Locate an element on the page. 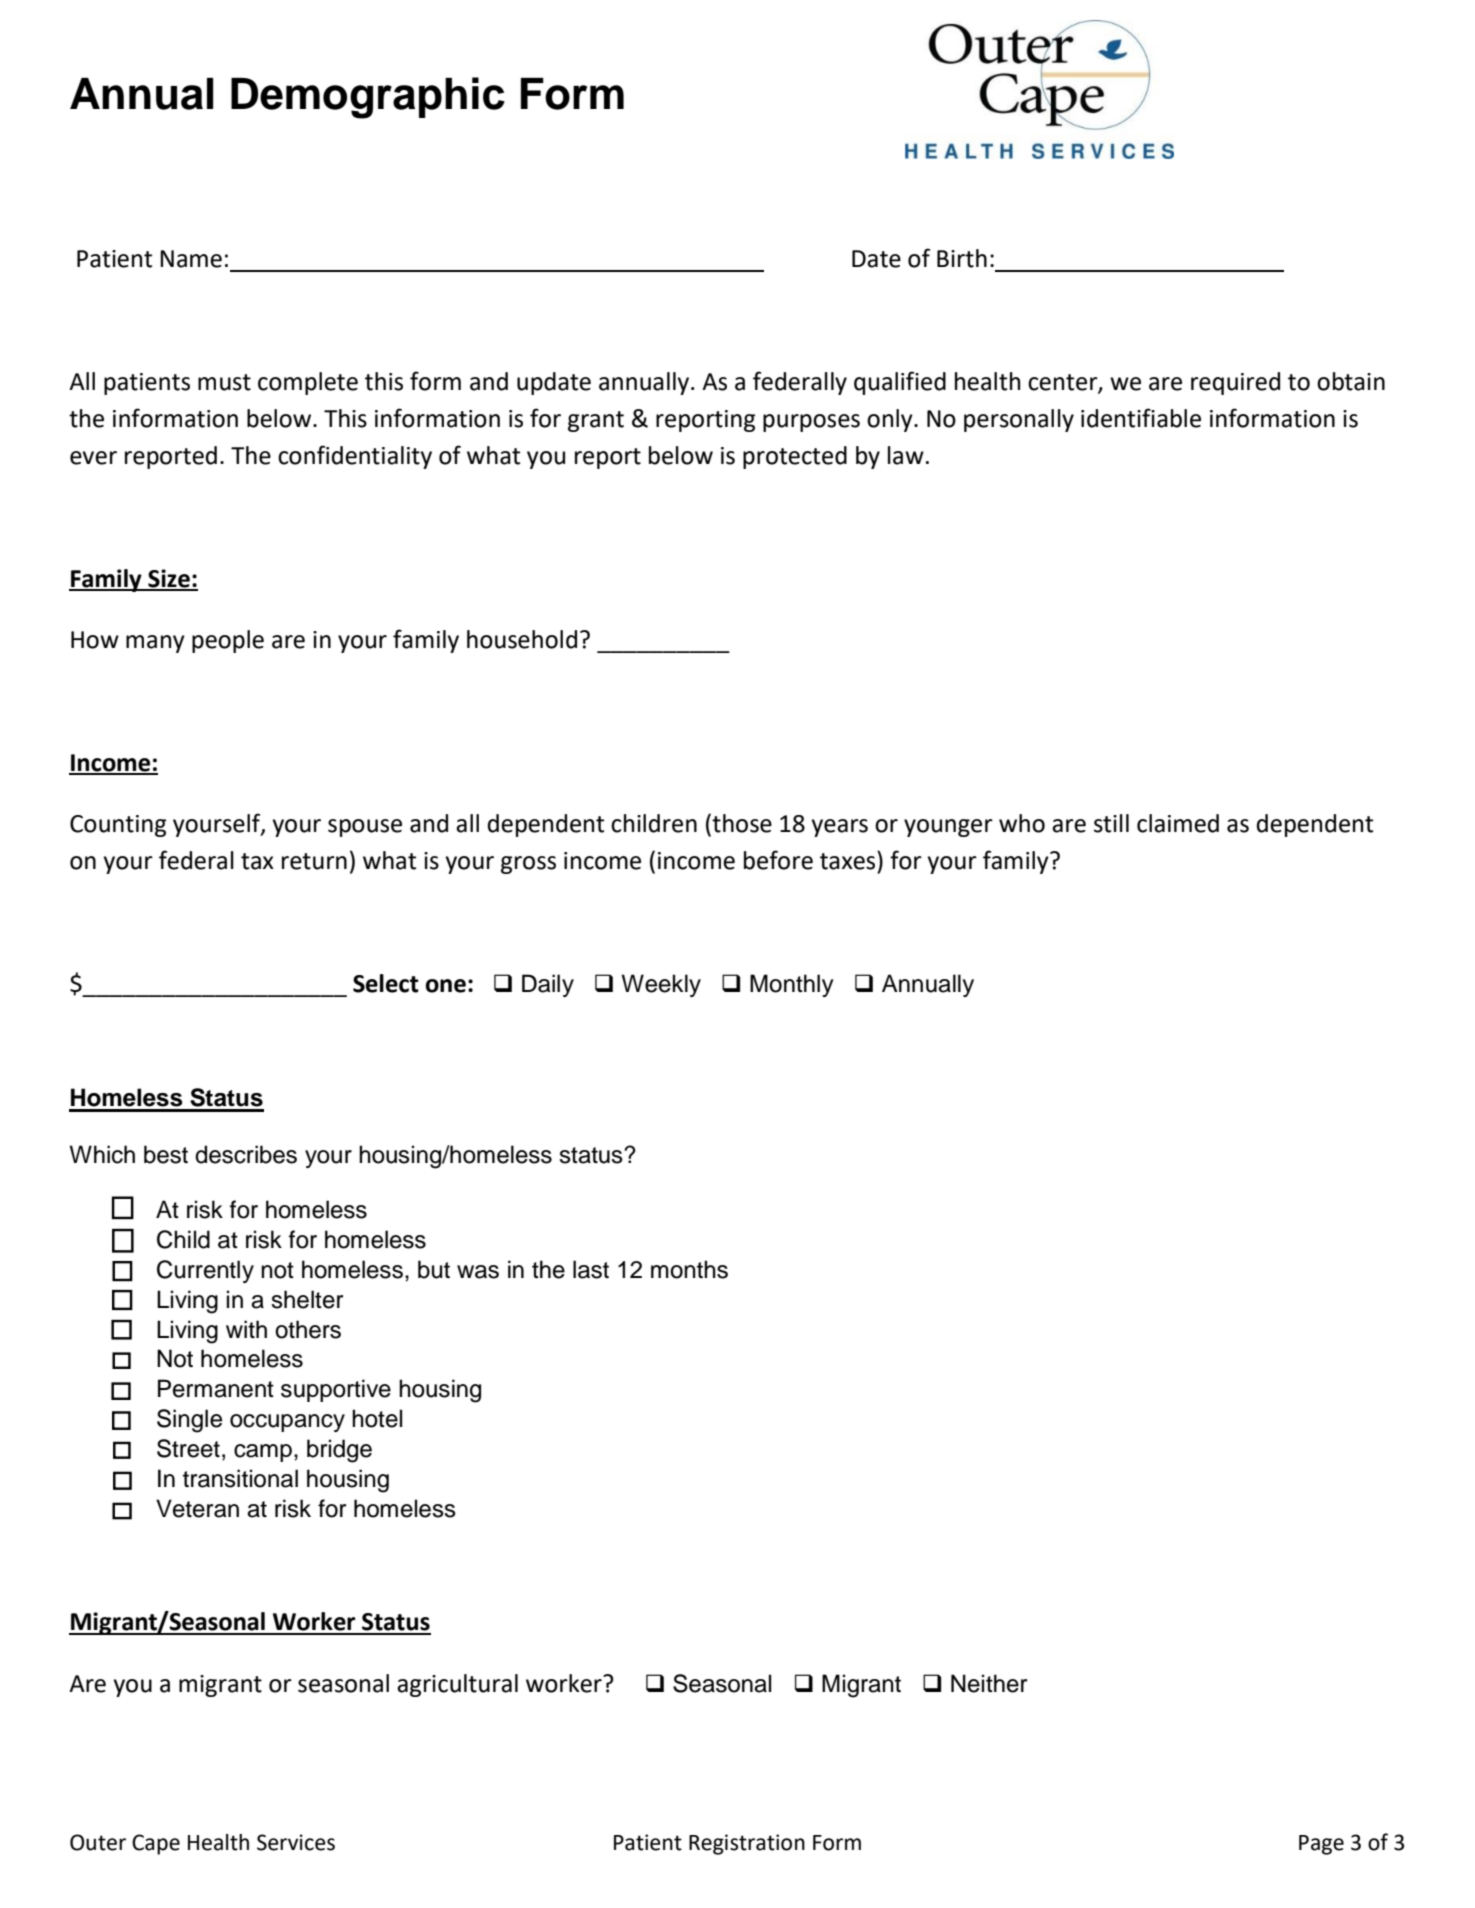  those is located at coordinates (741, 824).
